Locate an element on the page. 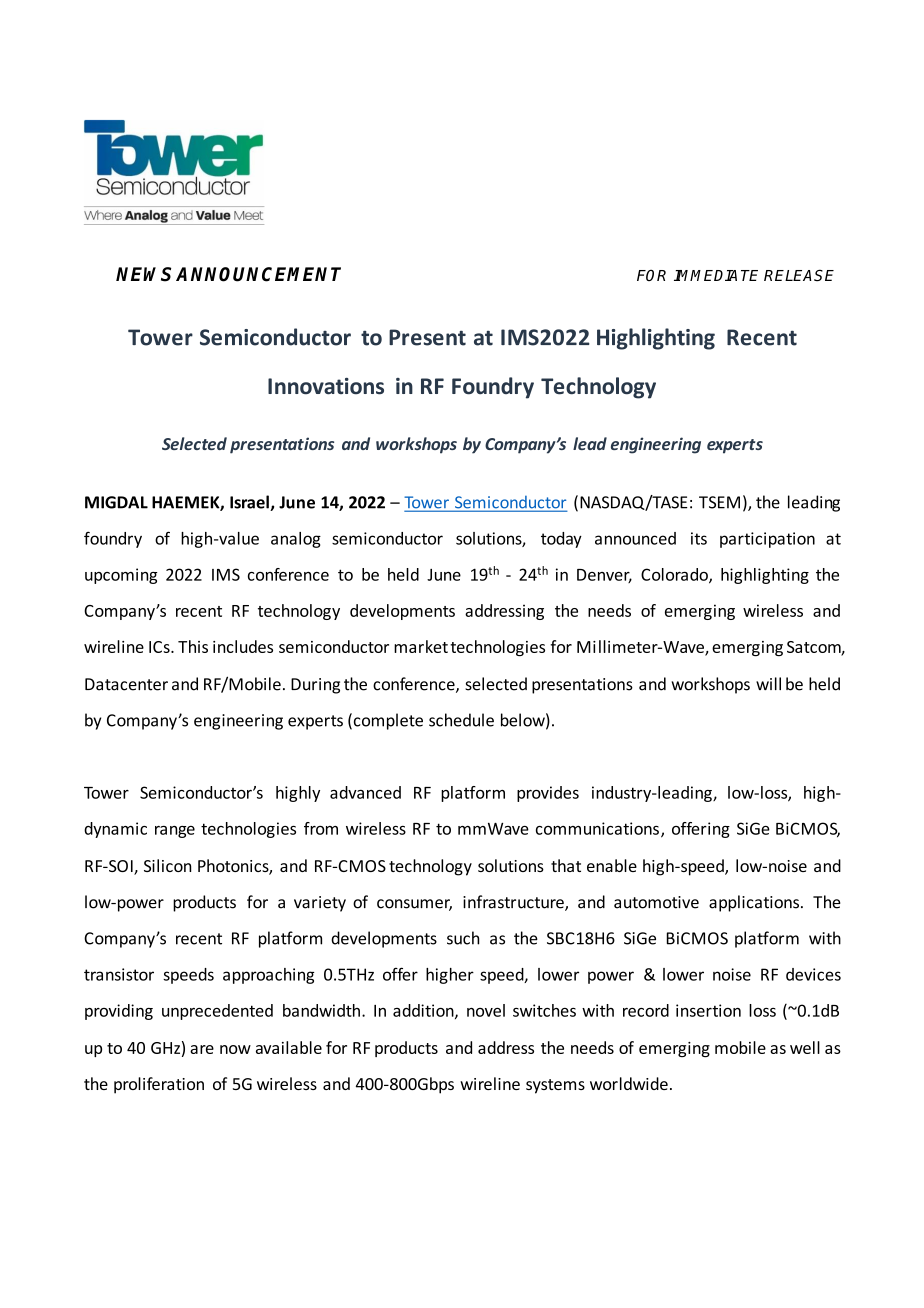 The height and width of the image is (1308, 924). ANNOUNCEMENT is located at coordinates (258, 274).
